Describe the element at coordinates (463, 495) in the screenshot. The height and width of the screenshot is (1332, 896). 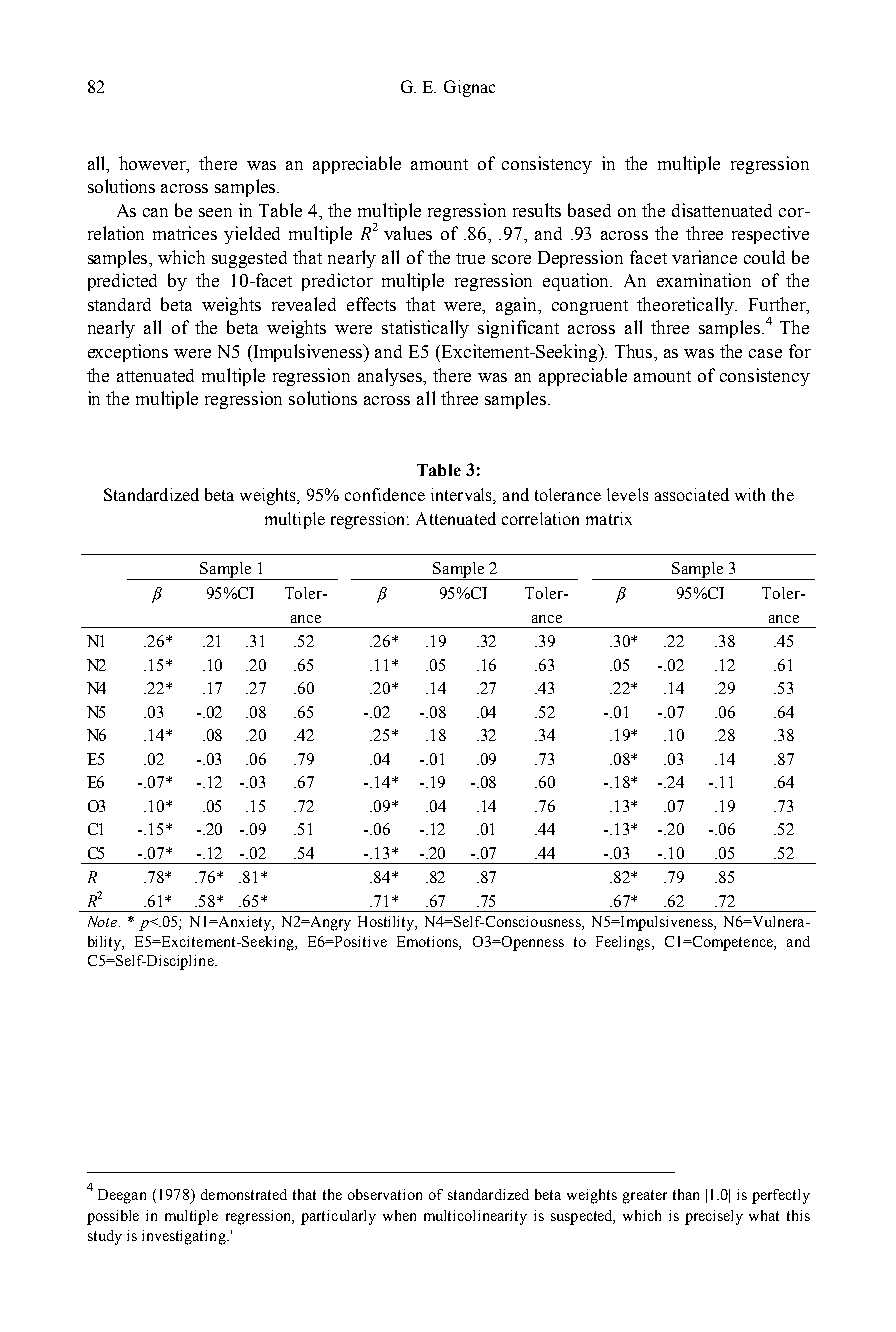
I see `intervals` at that location.
